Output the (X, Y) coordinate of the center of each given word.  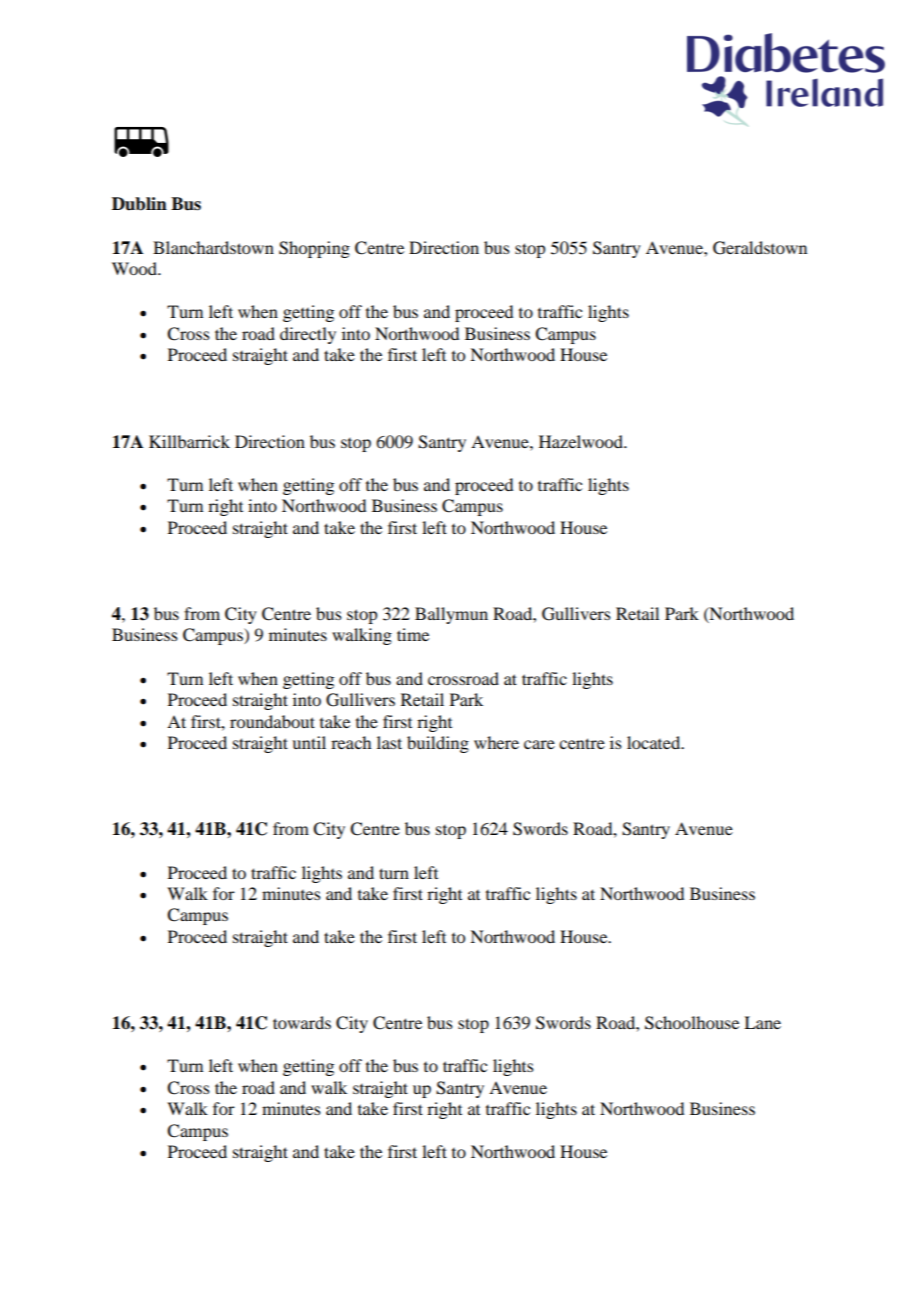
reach (351, 742)
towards (302, 1022)
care (539, 744)
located (655, 742)
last (389, 742)
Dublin (139, 204)
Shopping (314, 249)
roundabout (272, 721)
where (496, 742)
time (413, 634)
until (309, 742)
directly (308, 335)
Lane (762, 1022)
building (438, 744)
